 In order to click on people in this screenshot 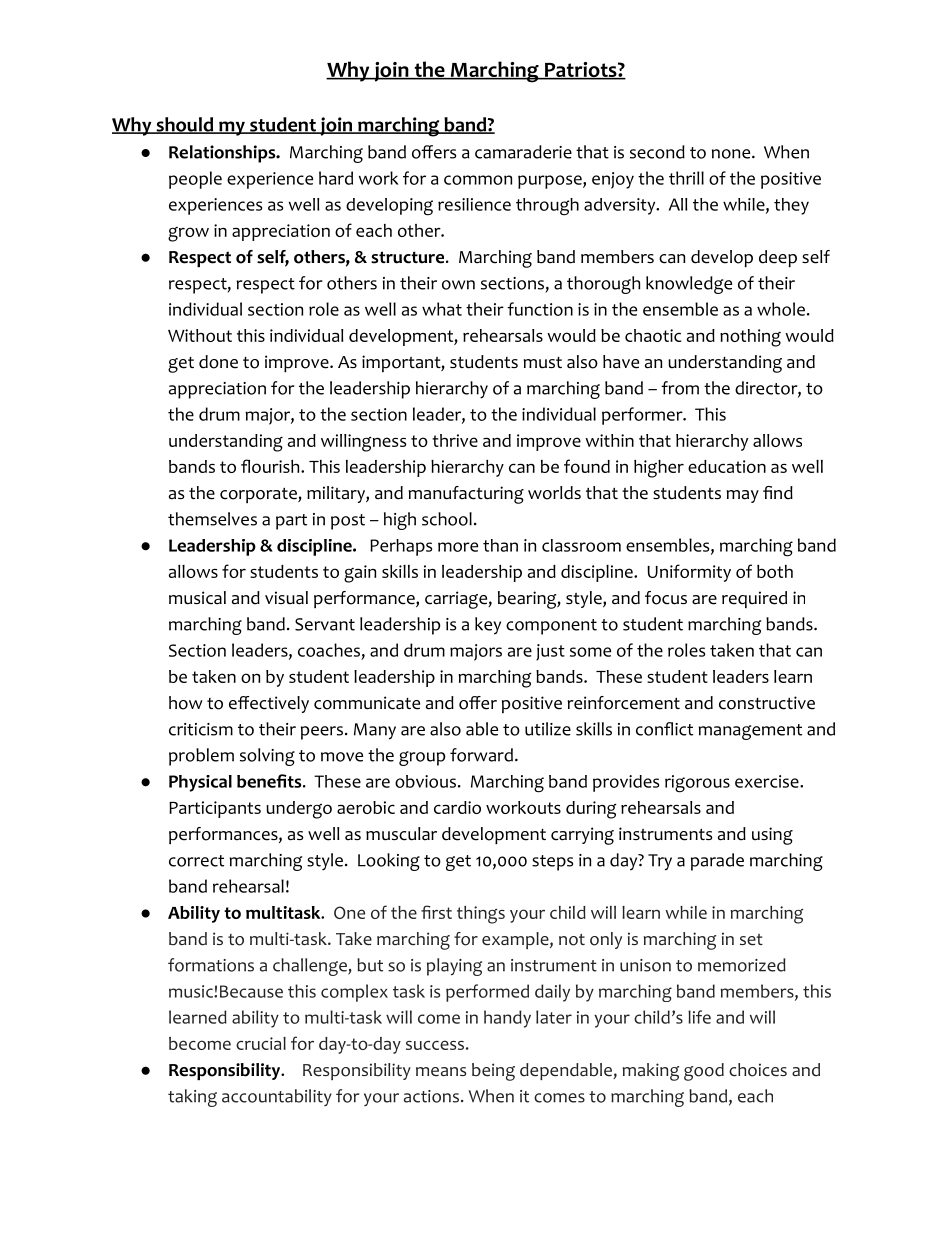, I will do `click(195, 180)`.
